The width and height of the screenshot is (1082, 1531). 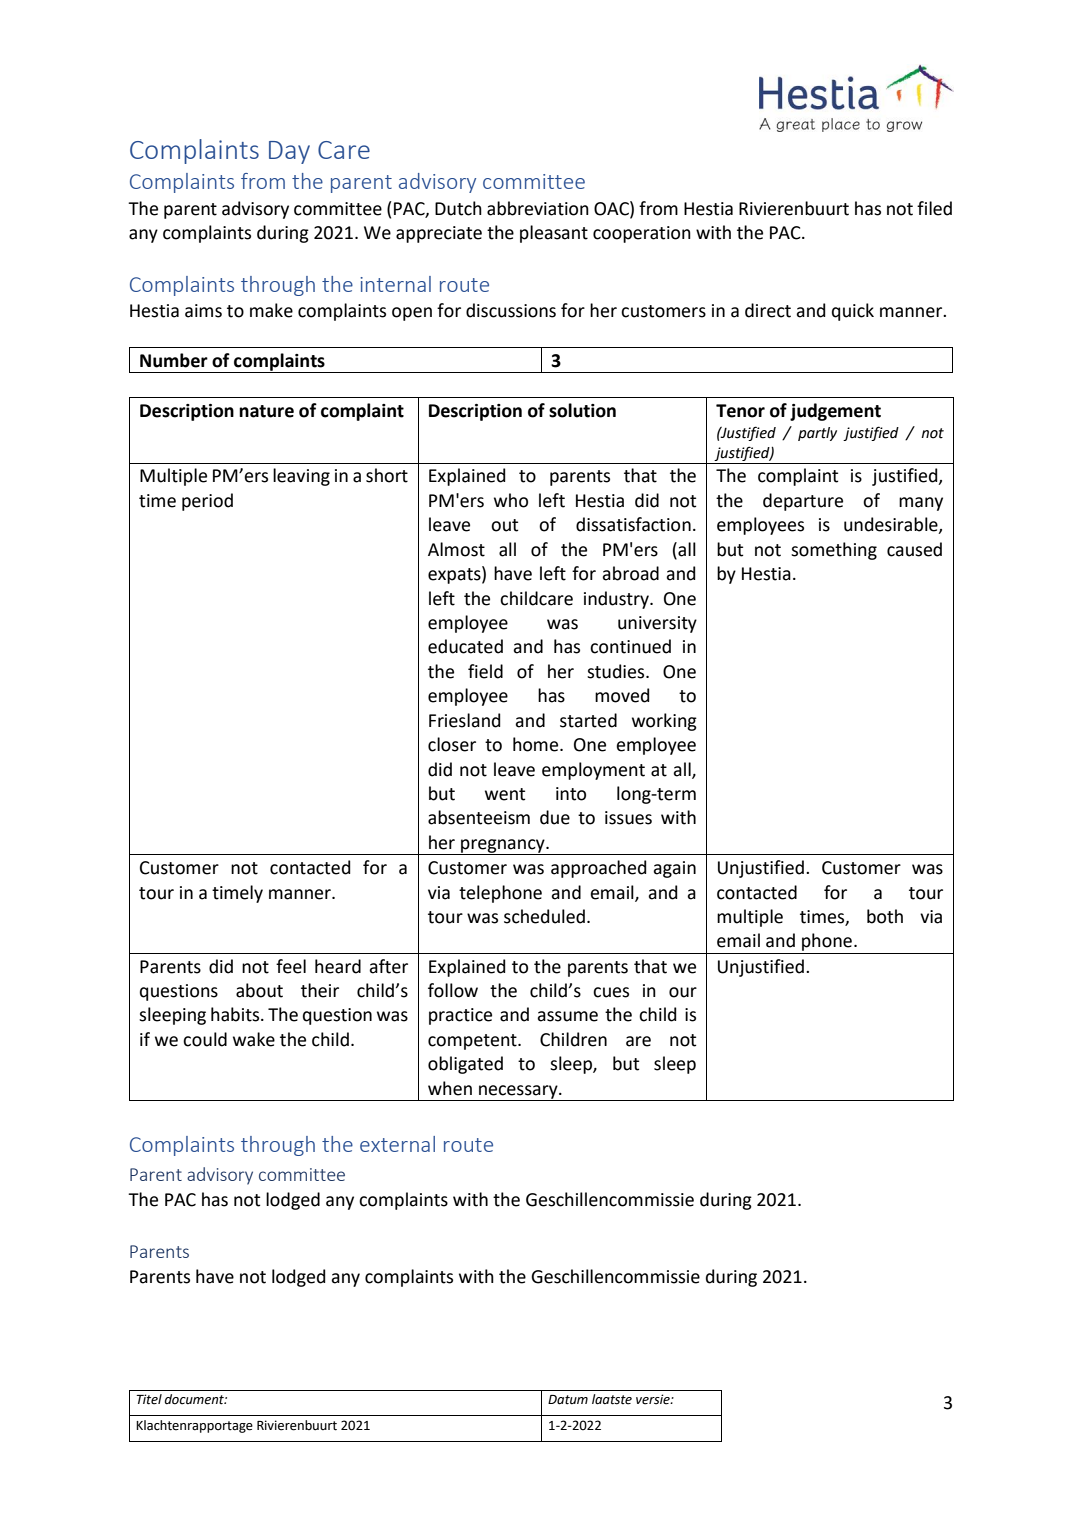 I want to click on abbreviation, so click(x=538, y=208).
